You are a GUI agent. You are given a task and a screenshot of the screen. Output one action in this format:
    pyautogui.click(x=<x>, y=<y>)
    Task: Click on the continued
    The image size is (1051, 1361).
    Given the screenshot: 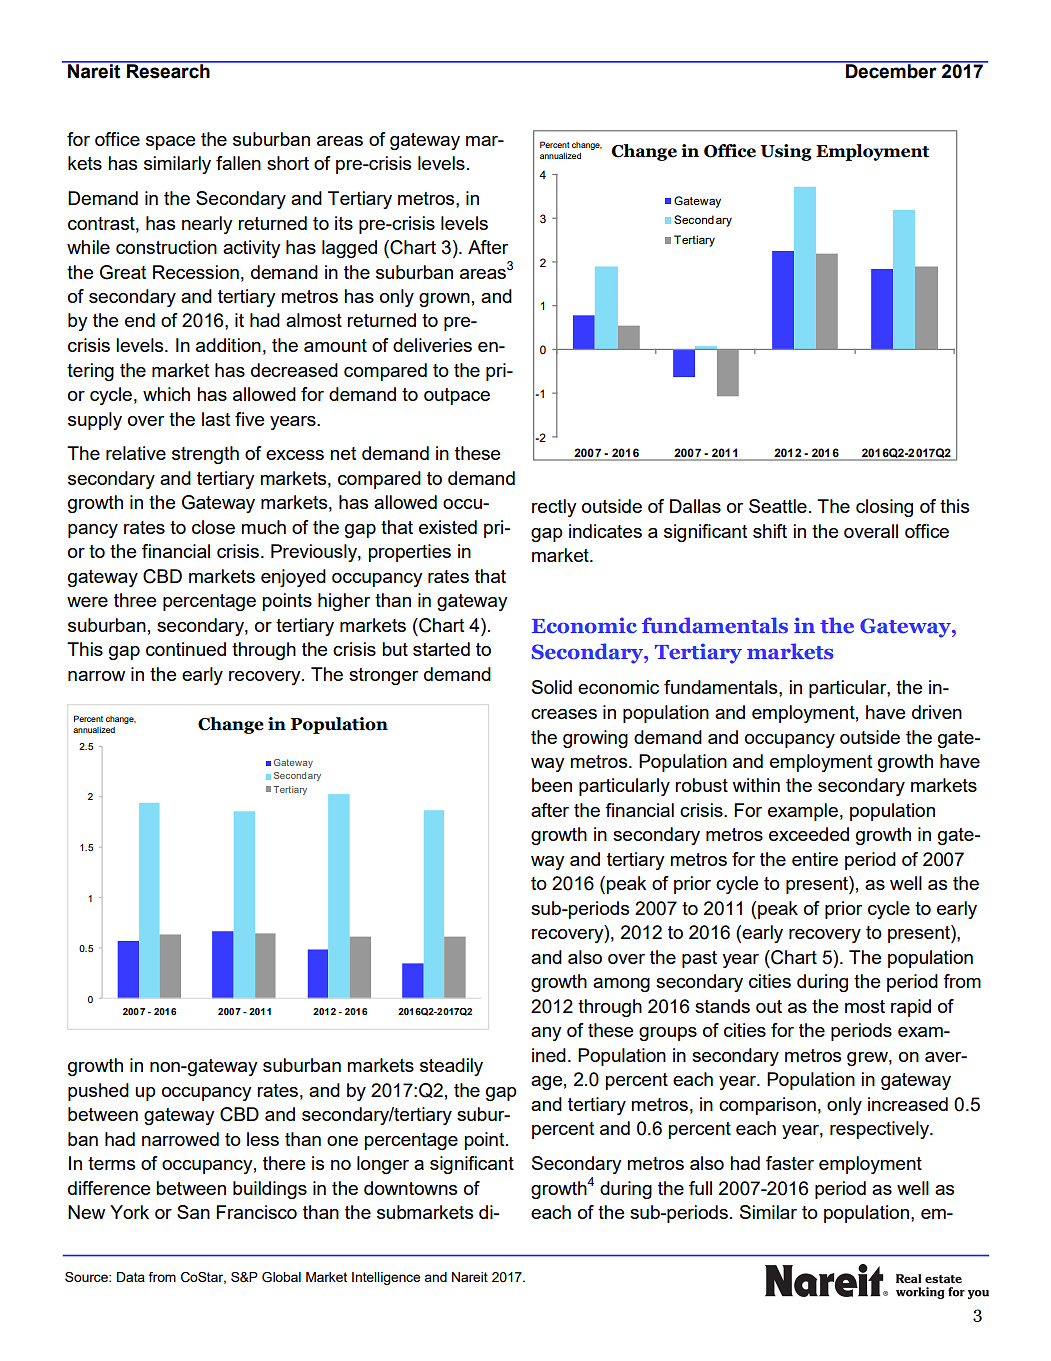 What is the action you would take?
    pyautogui.click(x=186, y=649)
